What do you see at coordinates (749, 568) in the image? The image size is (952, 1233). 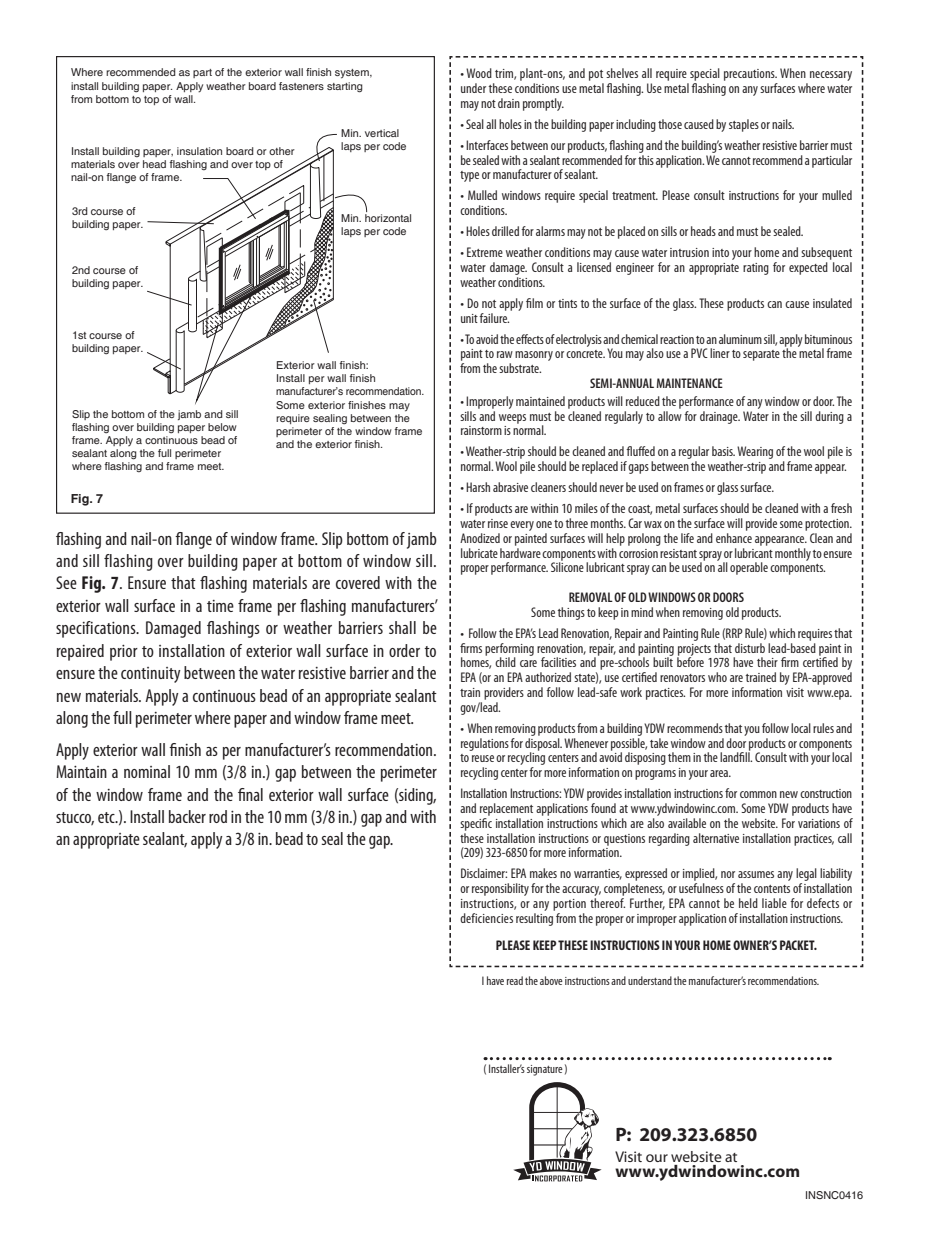 I see `operable` at bounding box center [749, 568].
